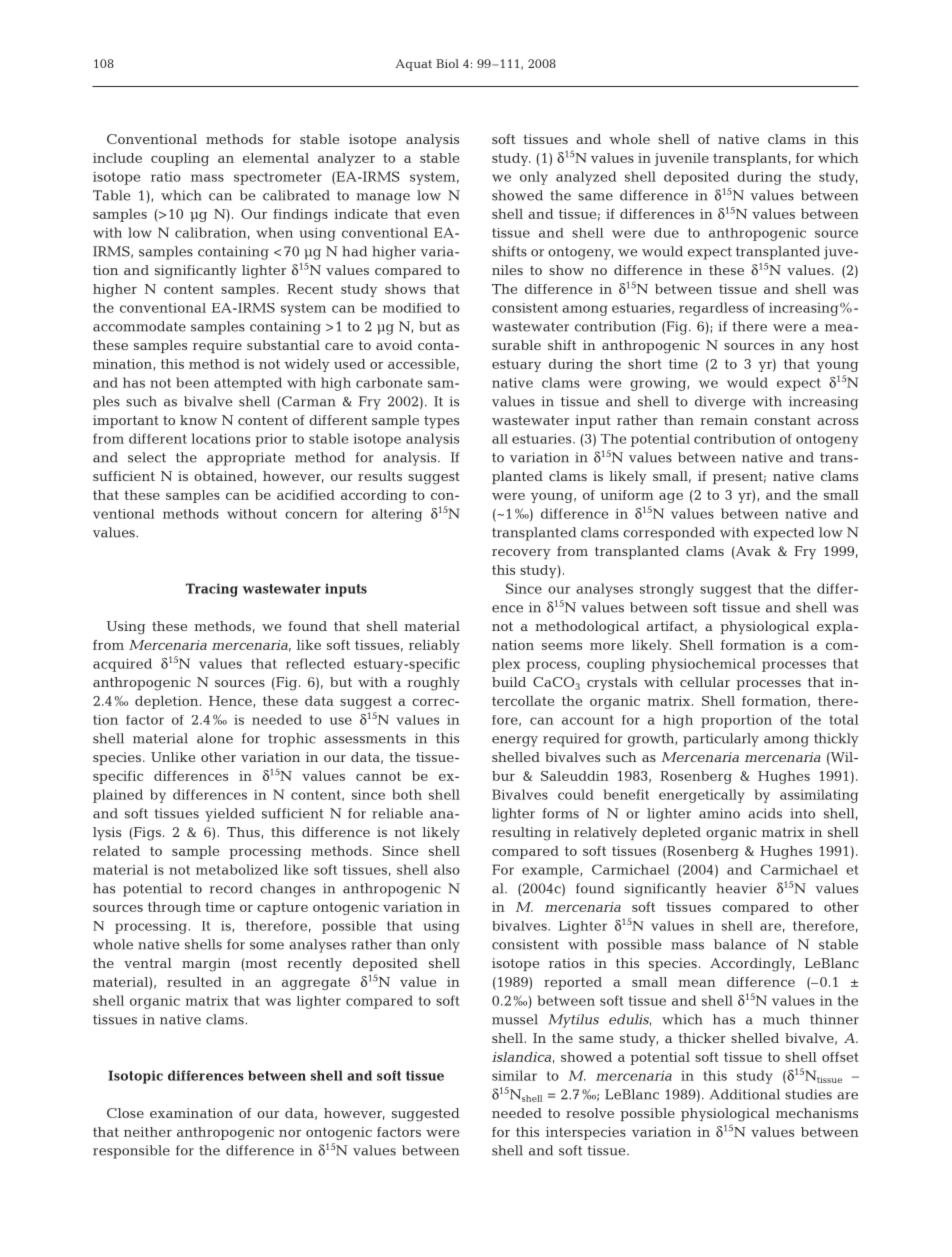  Describe the element at coordinates (148, 1132) in the document. I see `neither` at that location.
